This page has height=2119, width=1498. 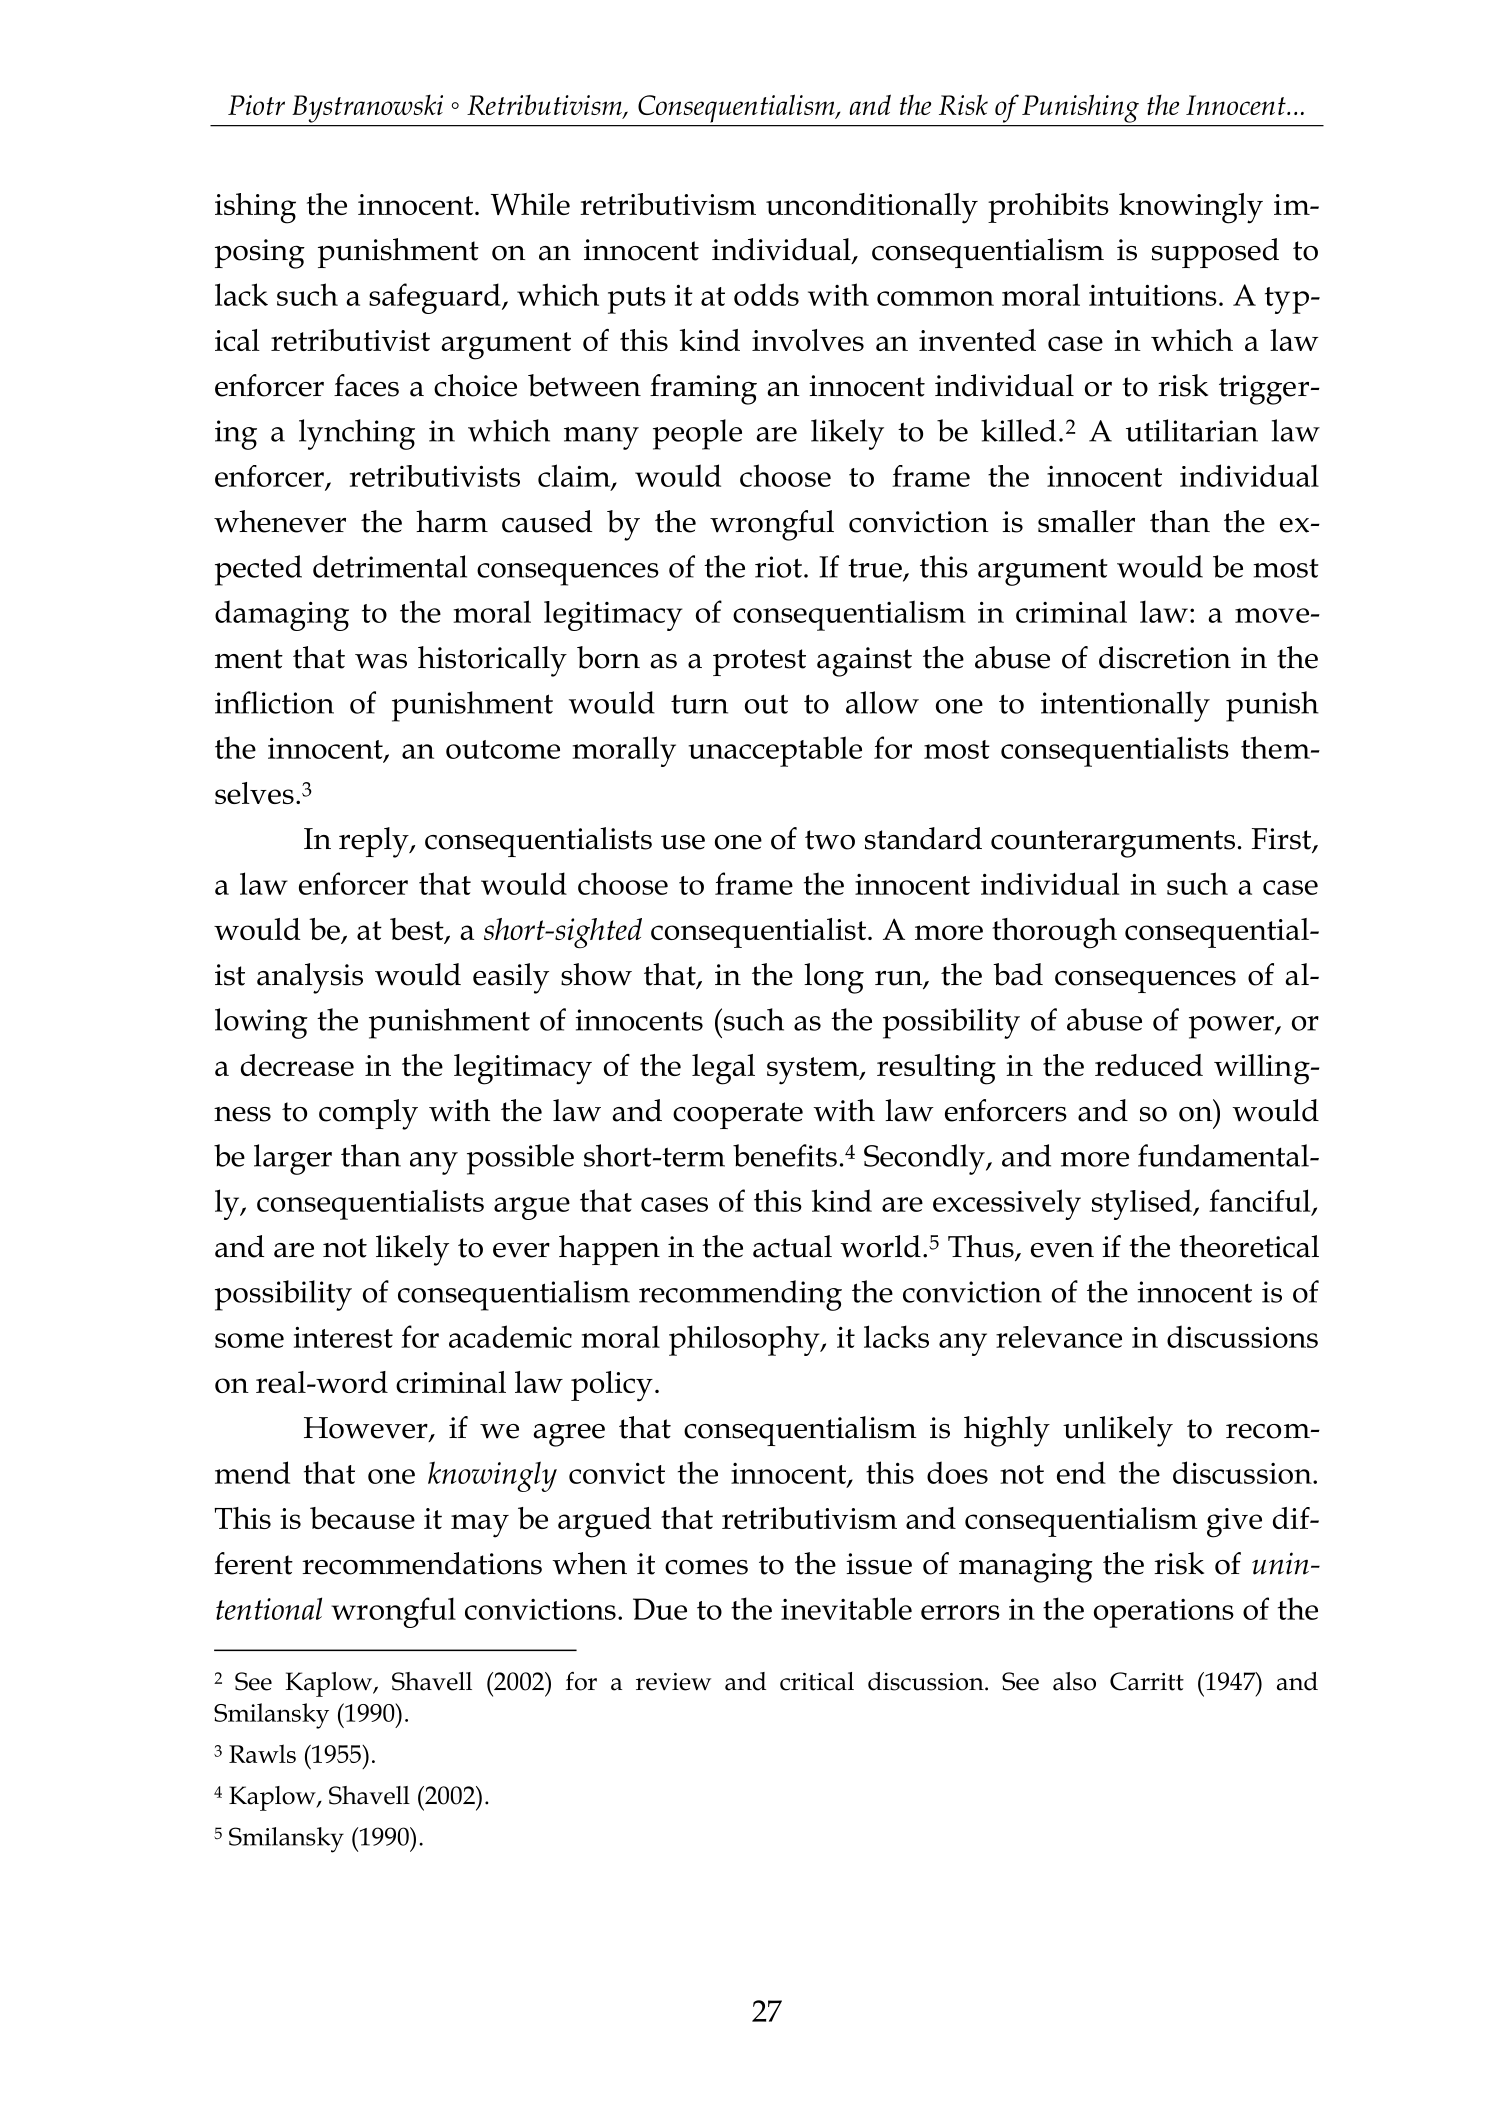 I want to click on long, so click(x=834, y=978).
